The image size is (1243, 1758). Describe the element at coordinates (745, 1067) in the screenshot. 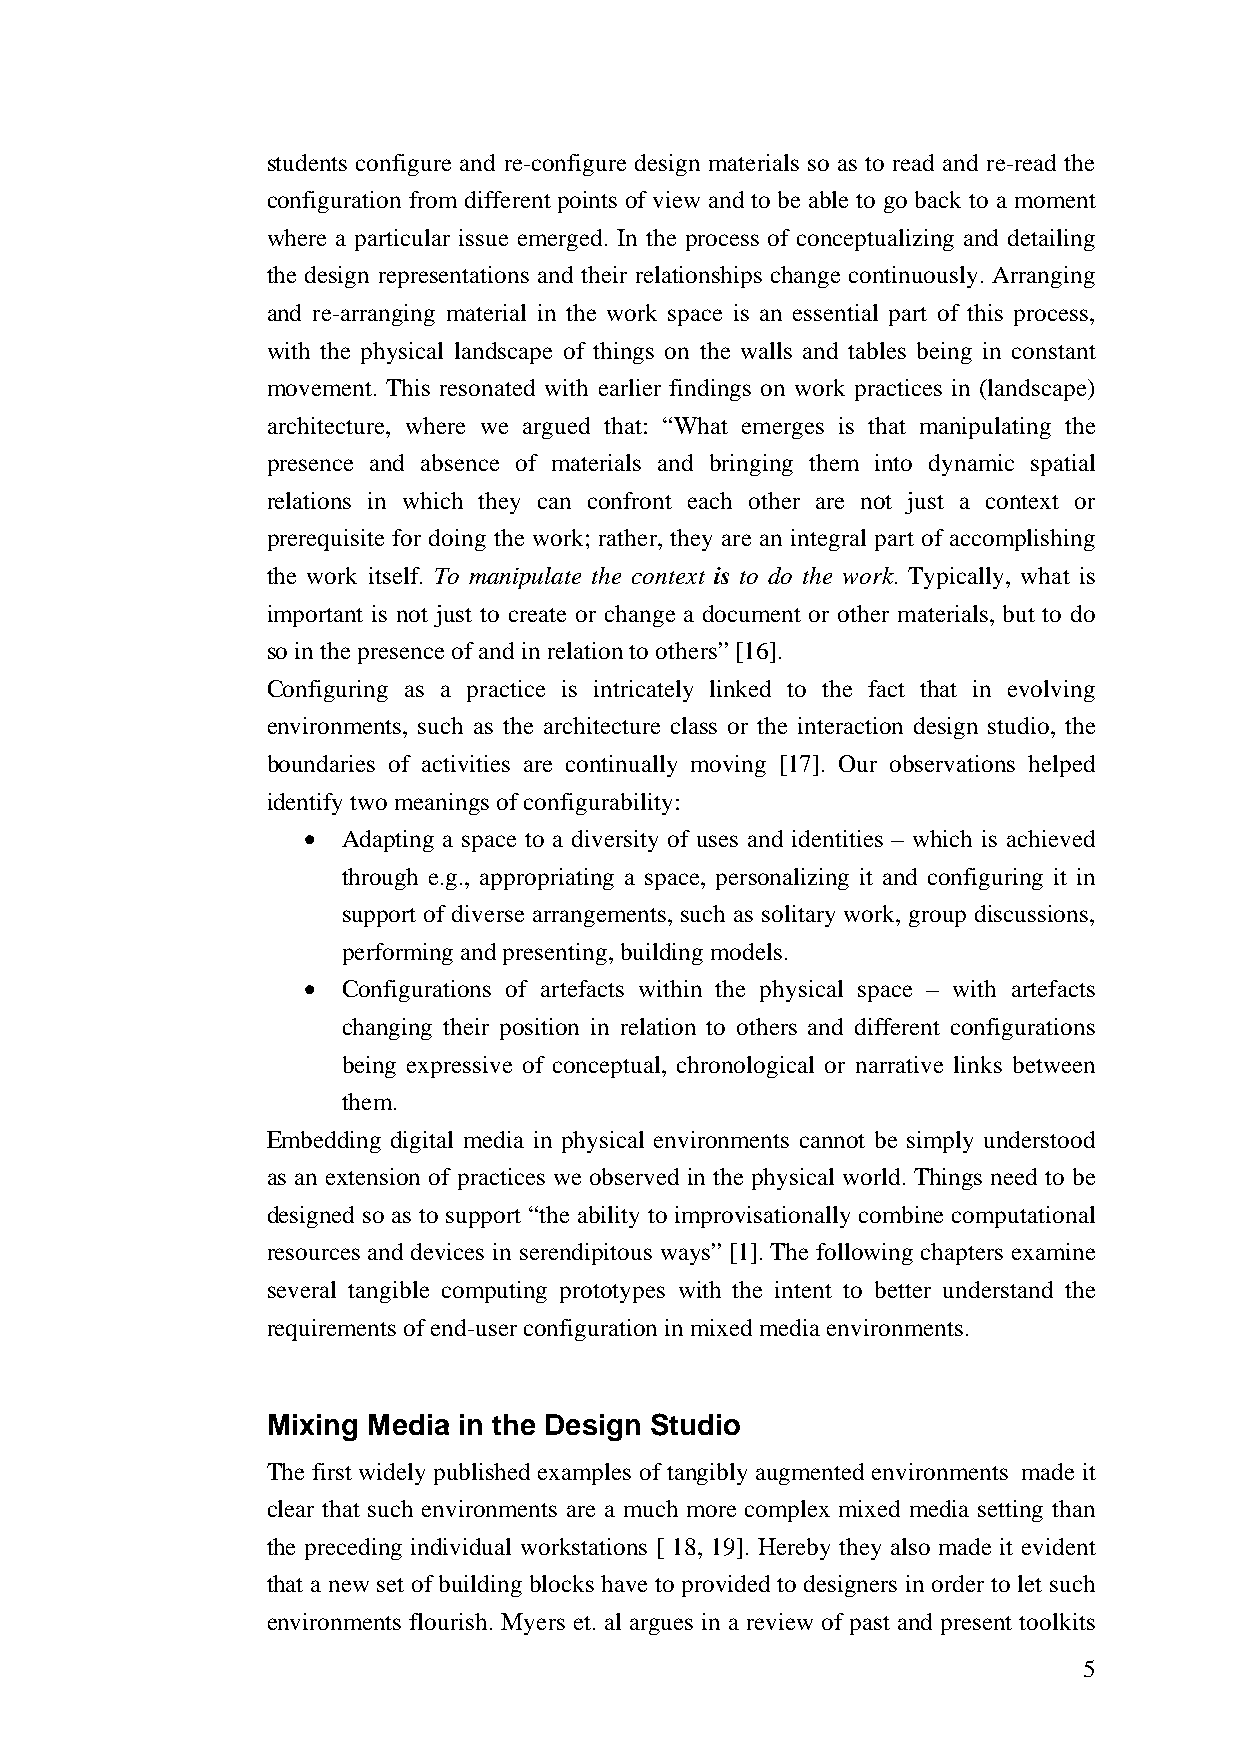

I see `chronological` at that location.
